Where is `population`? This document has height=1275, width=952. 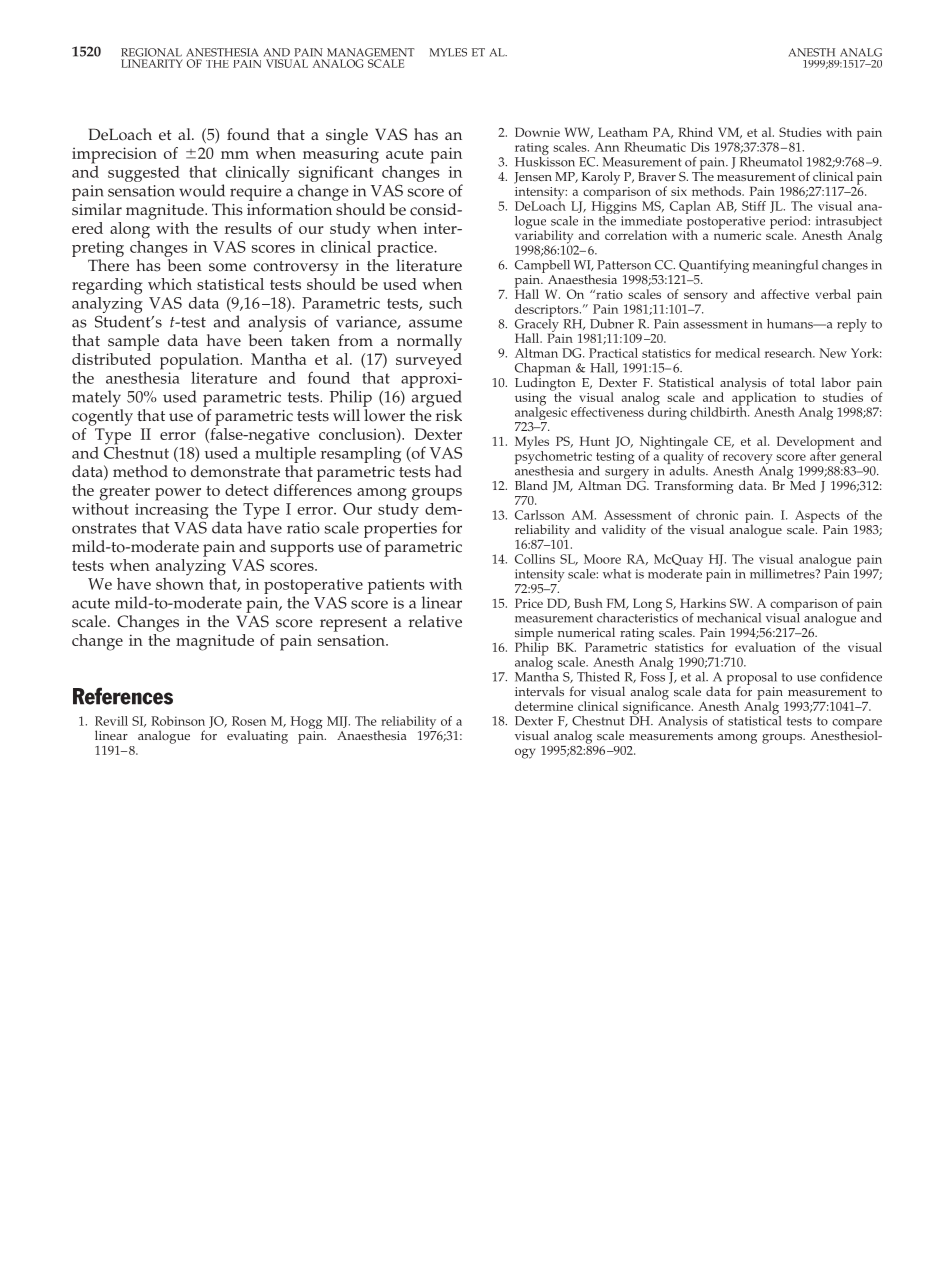 population is located at coordinates (200, 361).
